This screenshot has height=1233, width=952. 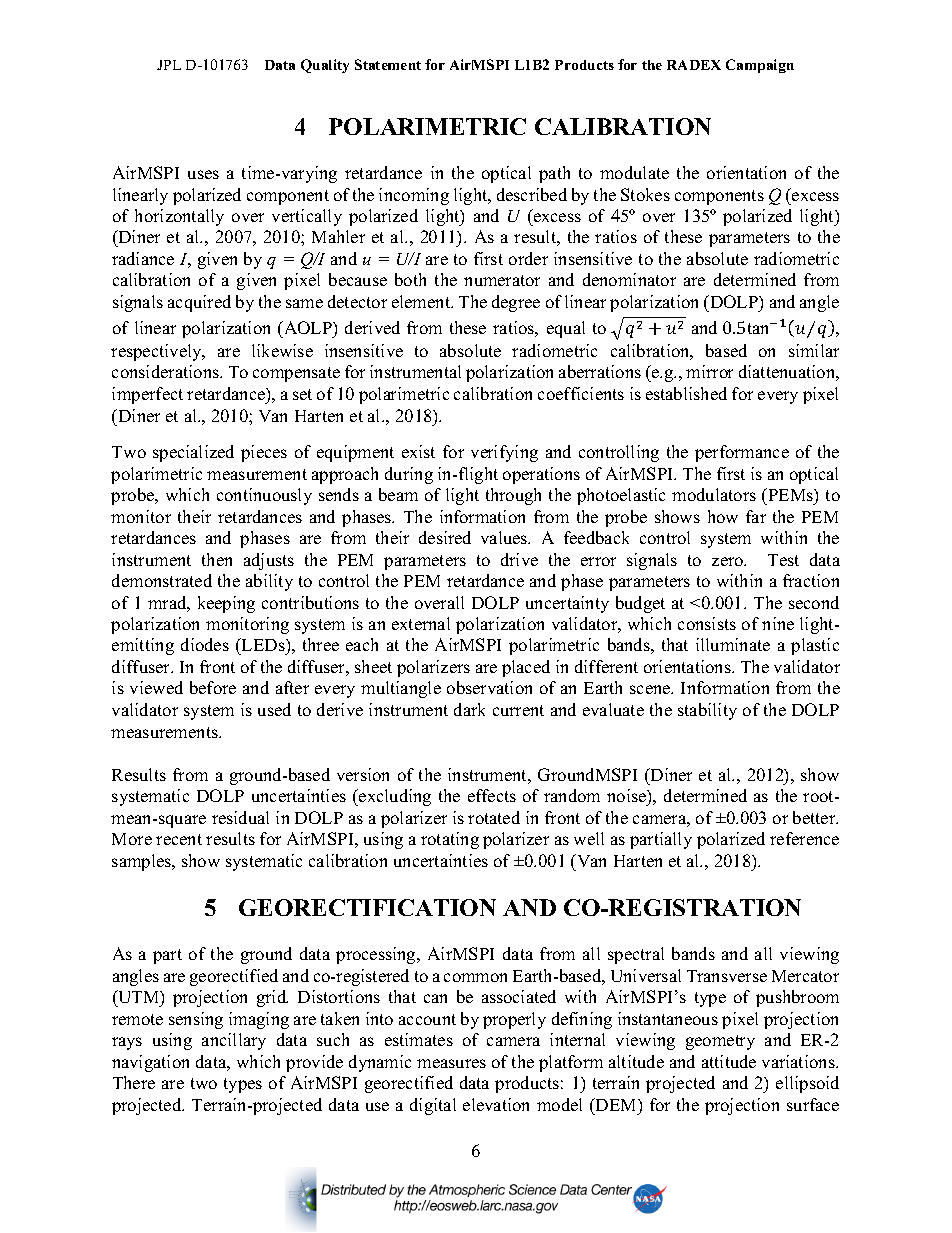 I want to click on ancillary, so click(x=234, y=1041).
